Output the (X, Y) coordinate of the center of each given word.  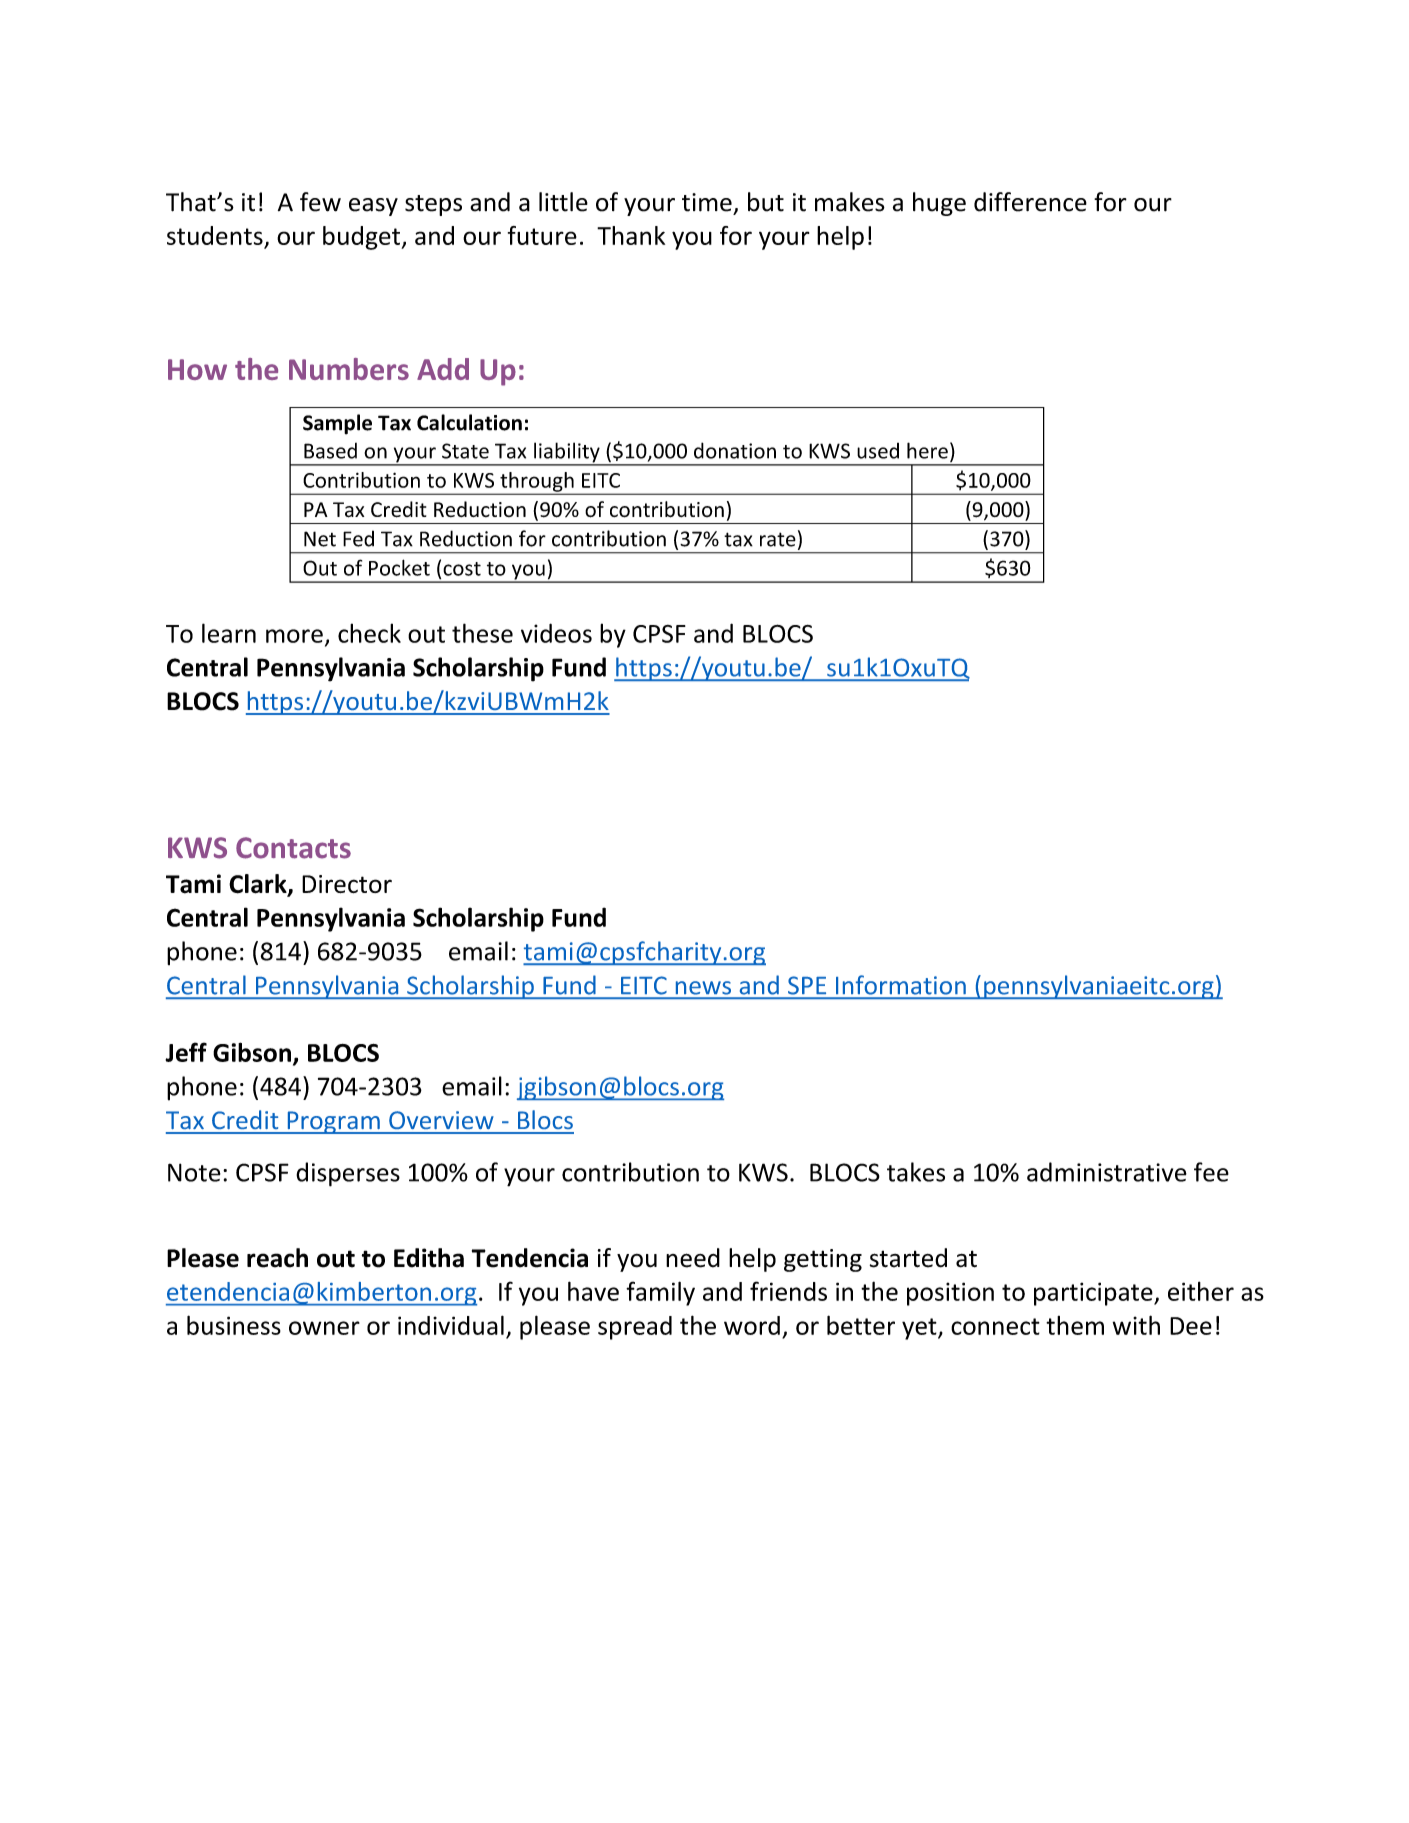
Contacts (293, 848)
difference (1030, 202)
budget (362, 238)
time (707, 202)
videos (556, 633)
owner (324, 1328)
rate (778, 539)
